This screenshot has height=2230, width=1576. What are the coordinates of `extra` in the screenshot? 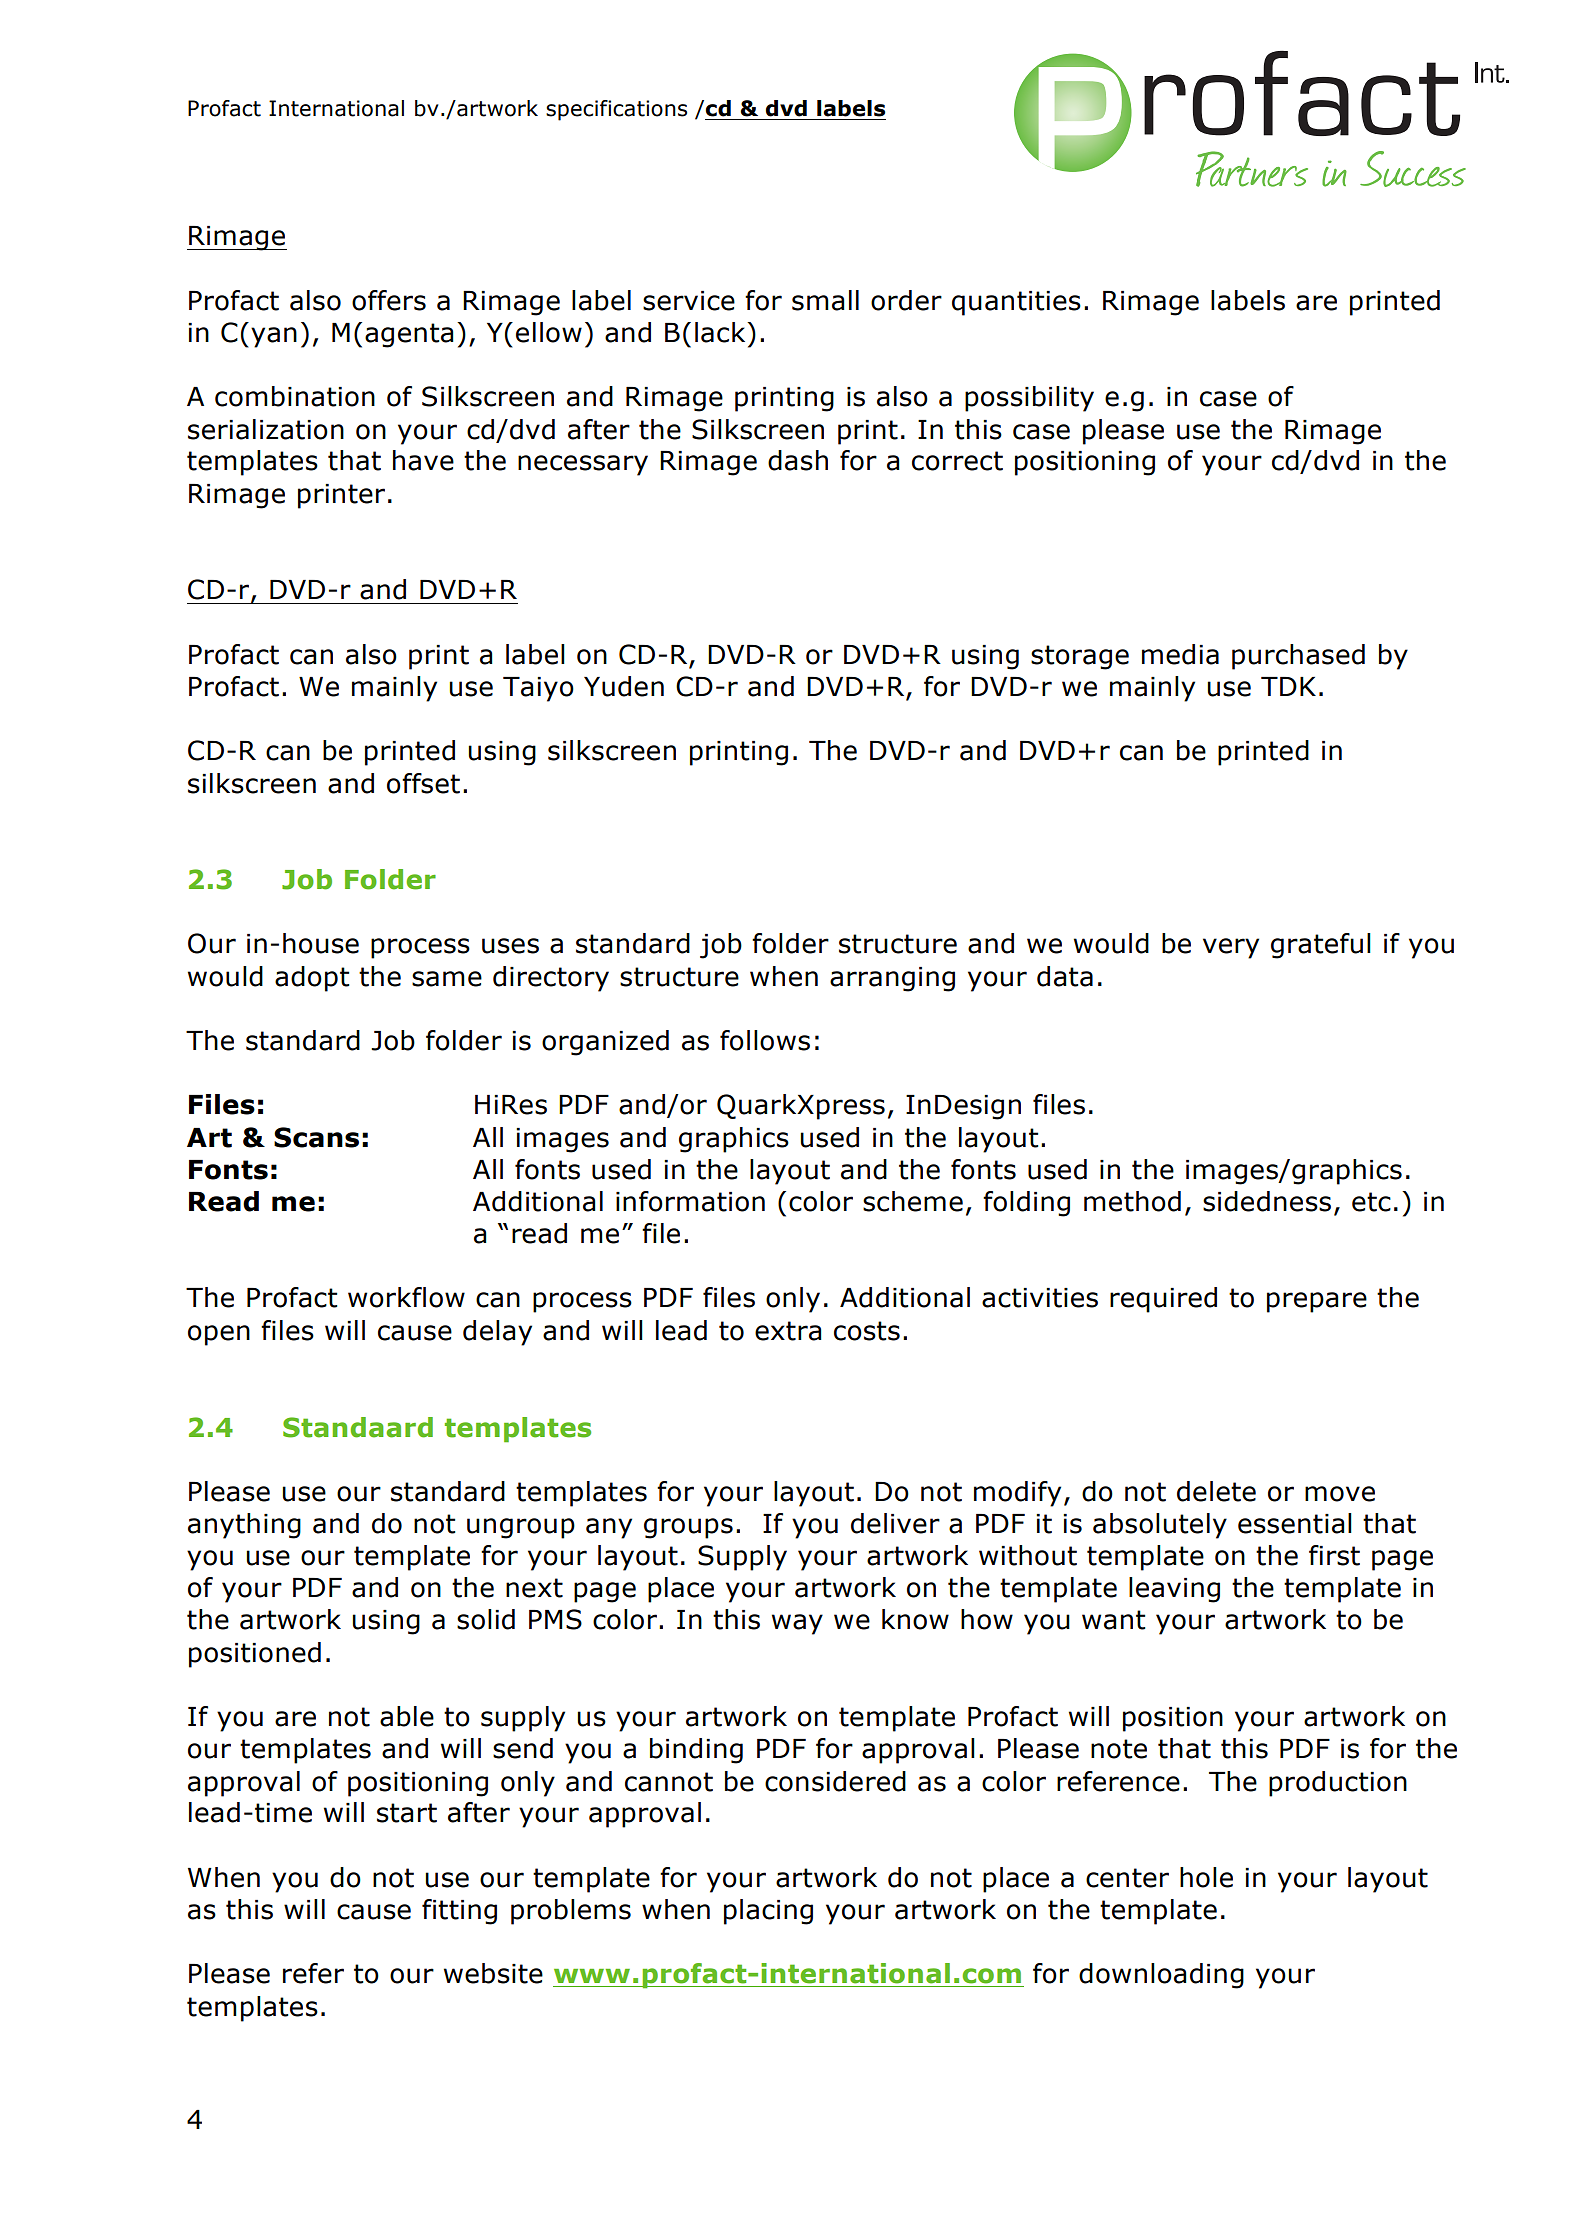 It's located at (788, 1331).
